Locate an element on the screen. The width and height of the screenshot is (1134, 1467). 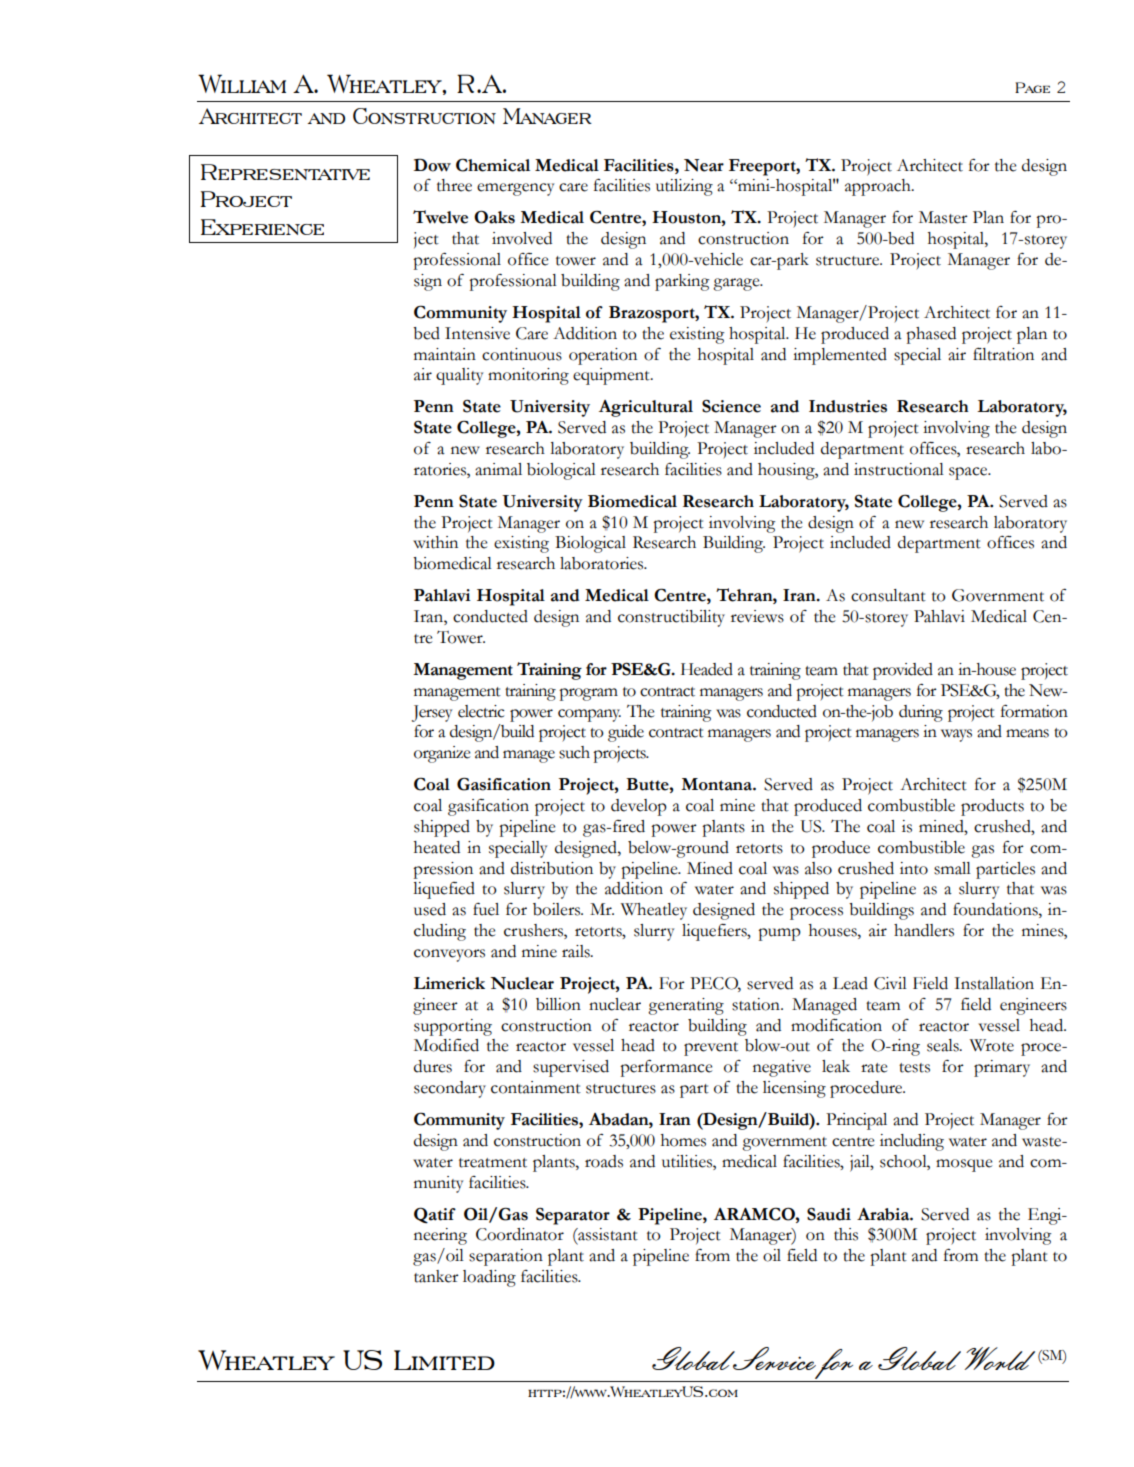
Representative is located at coordinates (285, 172).
